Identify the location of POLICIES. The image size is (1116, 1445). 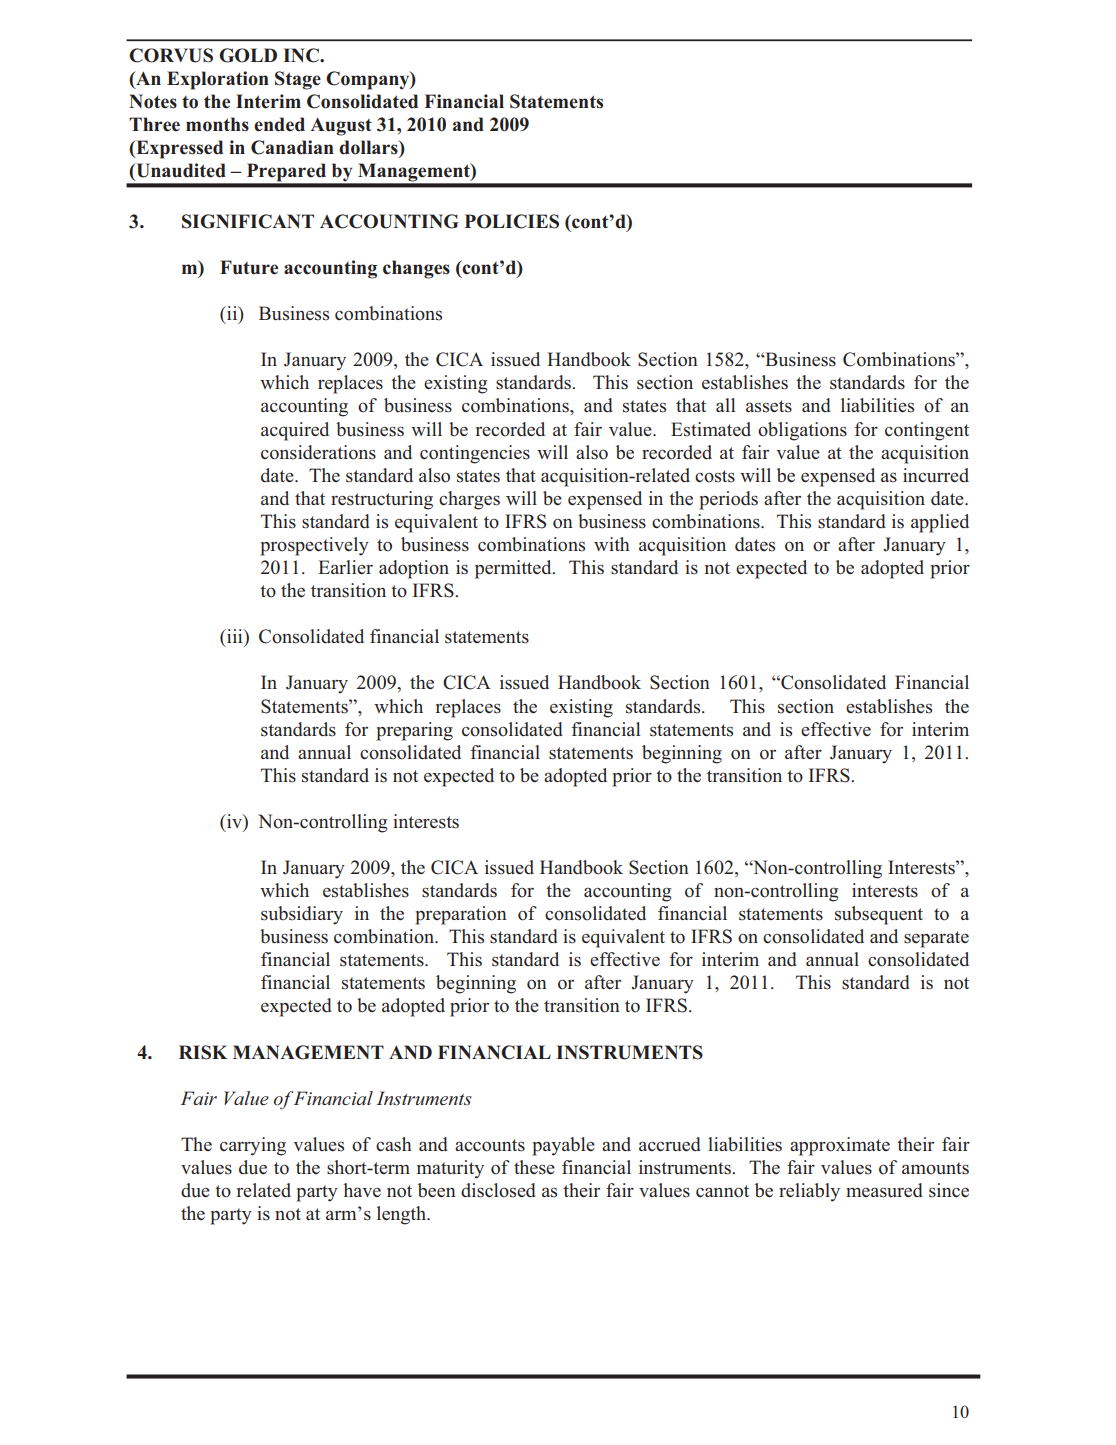
(512, 221).
